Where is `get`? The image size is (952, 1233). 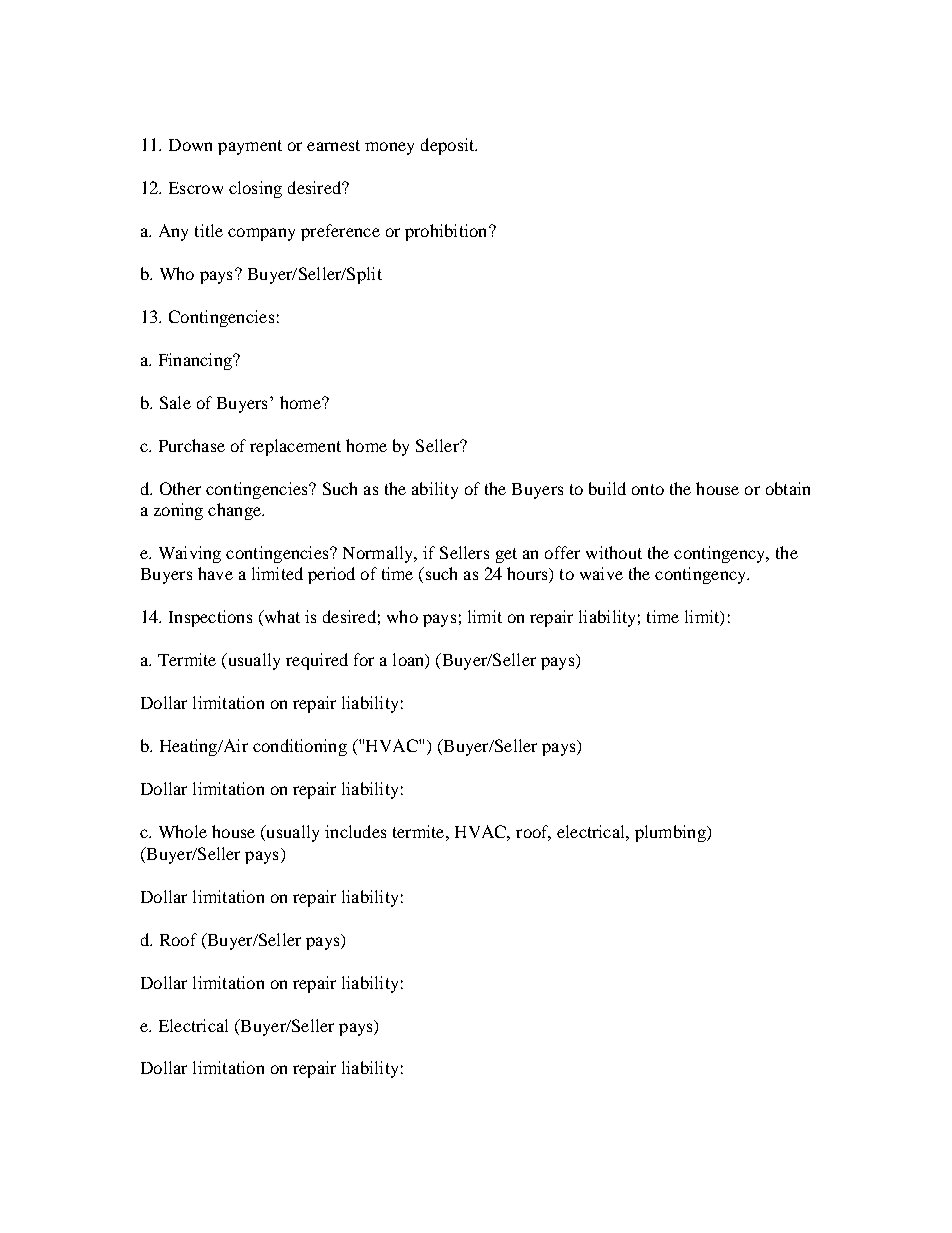
get is located at coordinates (506, 555).
